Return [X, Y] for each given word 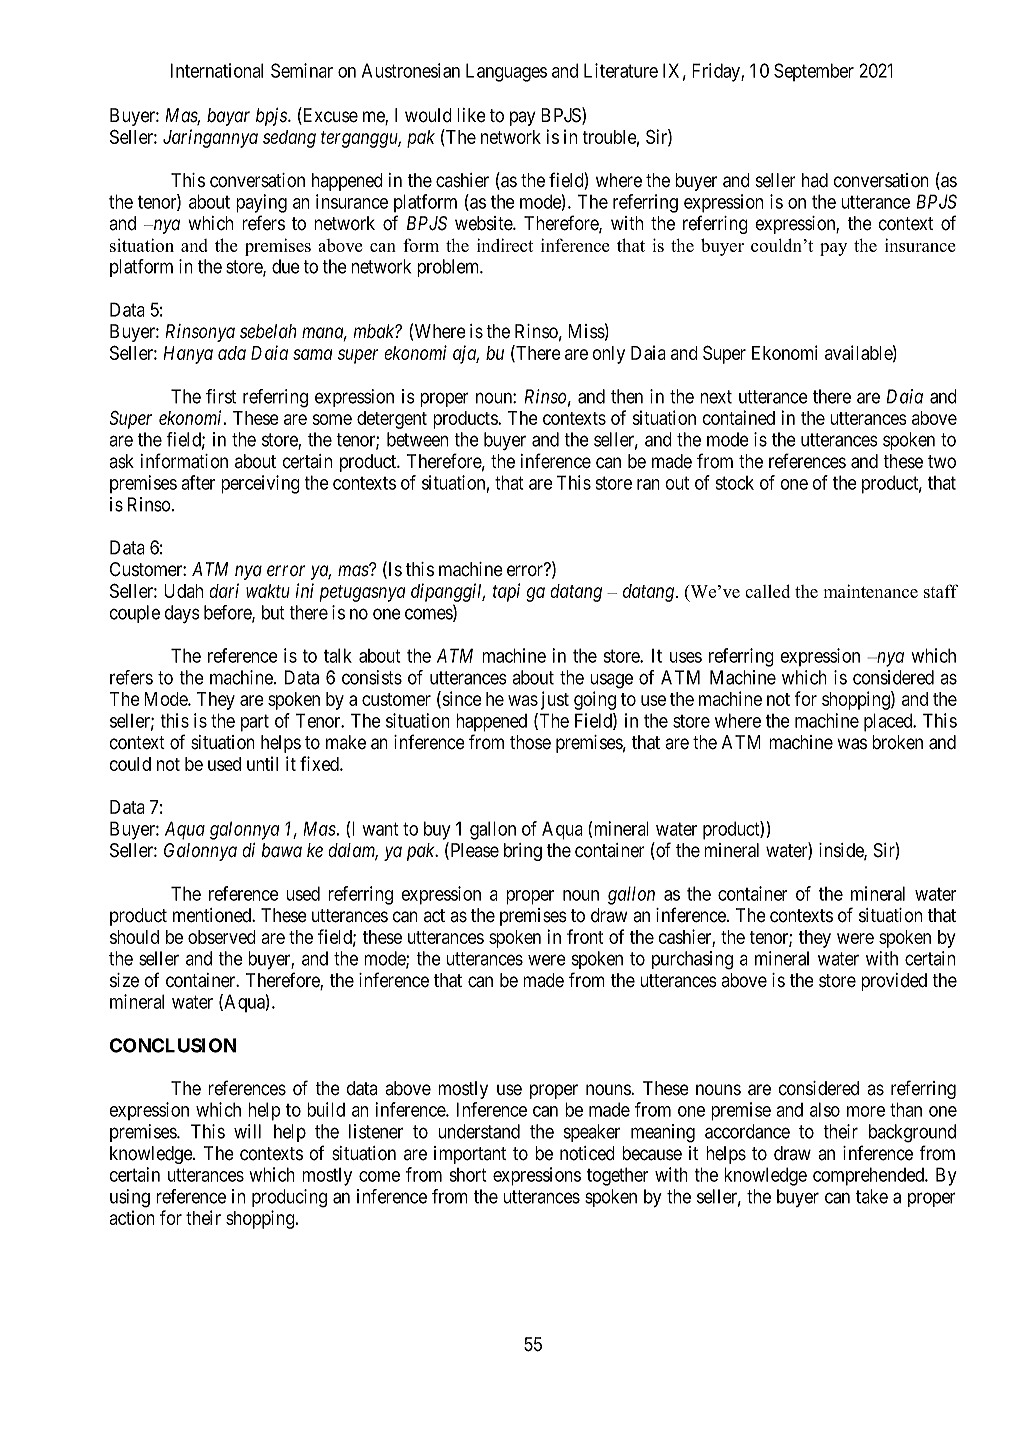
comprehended [869, 1176]
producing [289, 1198]
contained [738, 417]
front [585, 936]
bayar [228, 117]
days [182, 614]
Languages [506, 72]
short [468, 1175]
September [814, 72]
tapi [506, 592]
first [221, 396]
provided [894, 982]
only [608, 355]
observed [222, 937]
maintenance [871, 591]
